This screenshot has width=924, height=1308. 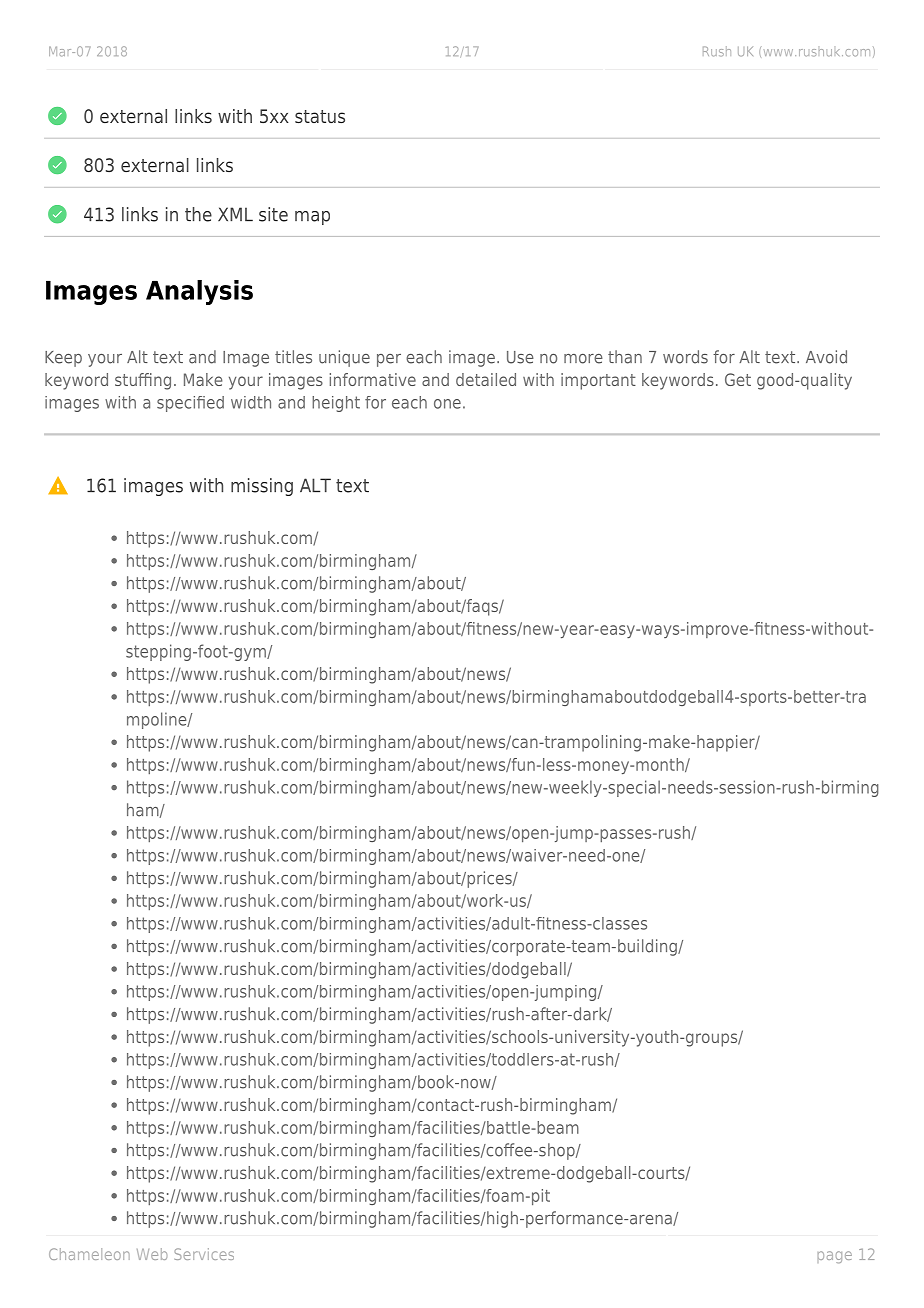 I want to click on Chameleon, so click(x=89, y=1254).
